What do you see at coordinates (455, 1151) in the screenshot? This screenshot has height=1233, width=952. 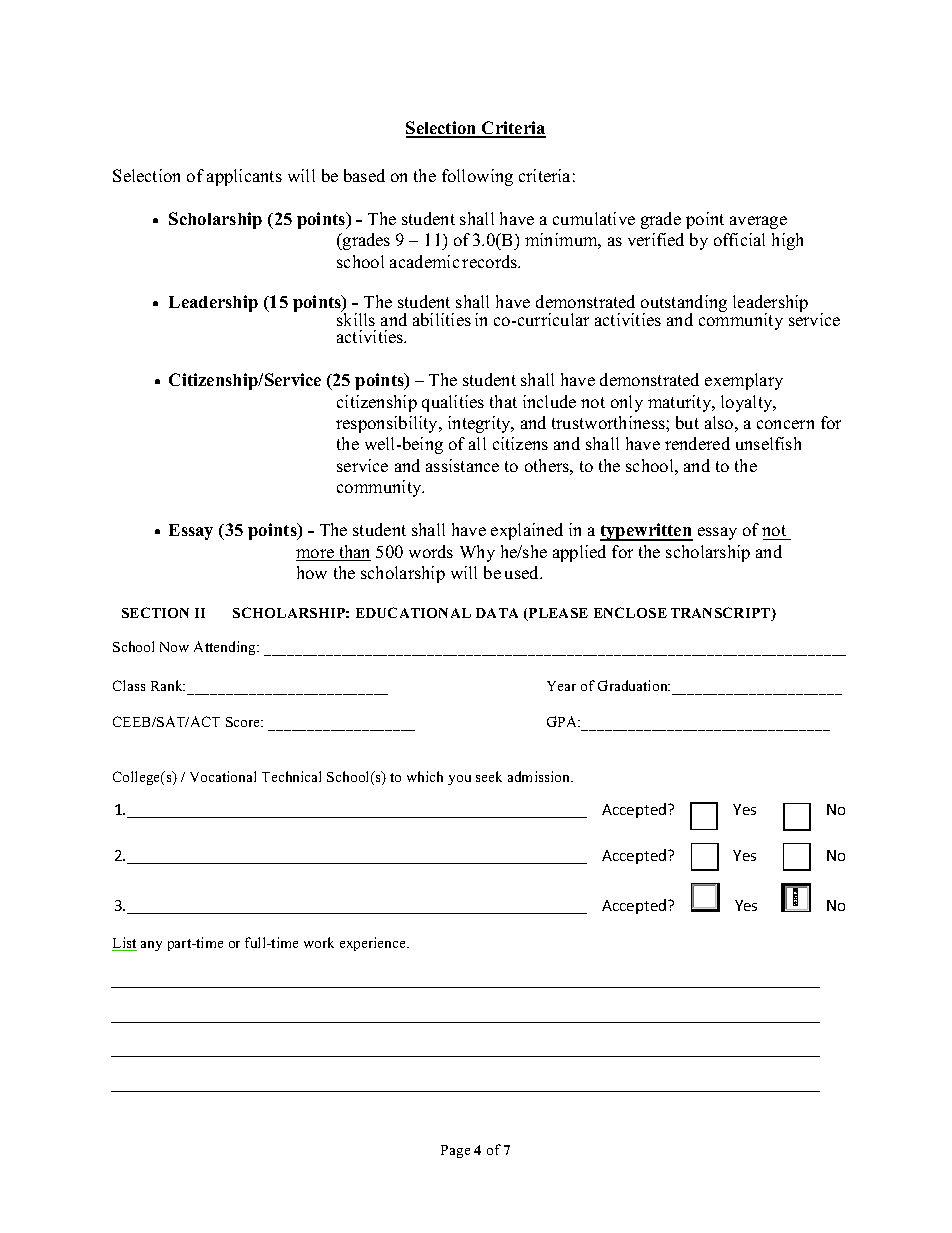 I see `Page` at bounding box center [455, 1151].
